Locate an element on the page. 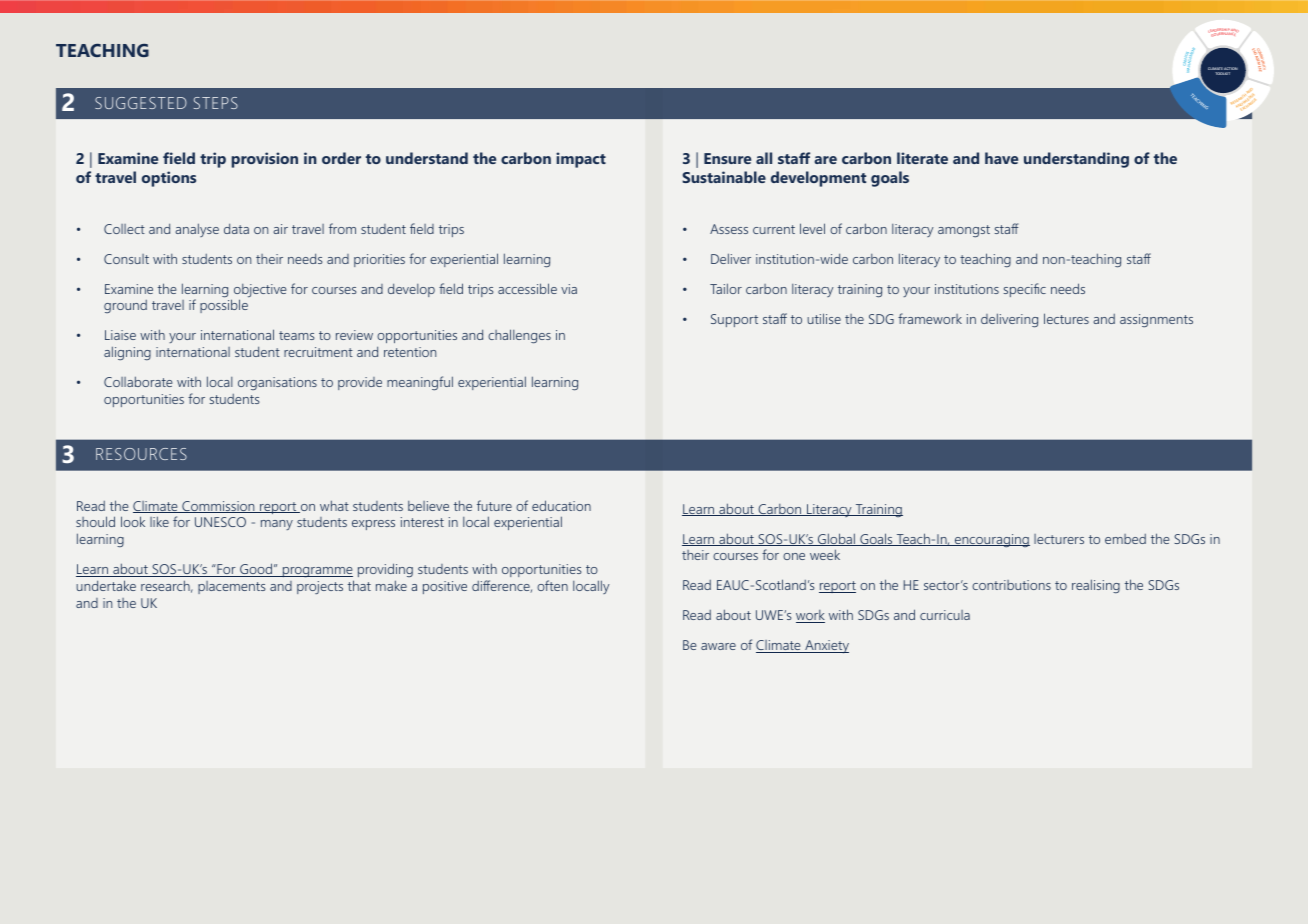 The width and height of the page is (1308, 924). recruitment is located at coordinates (318, 352).
